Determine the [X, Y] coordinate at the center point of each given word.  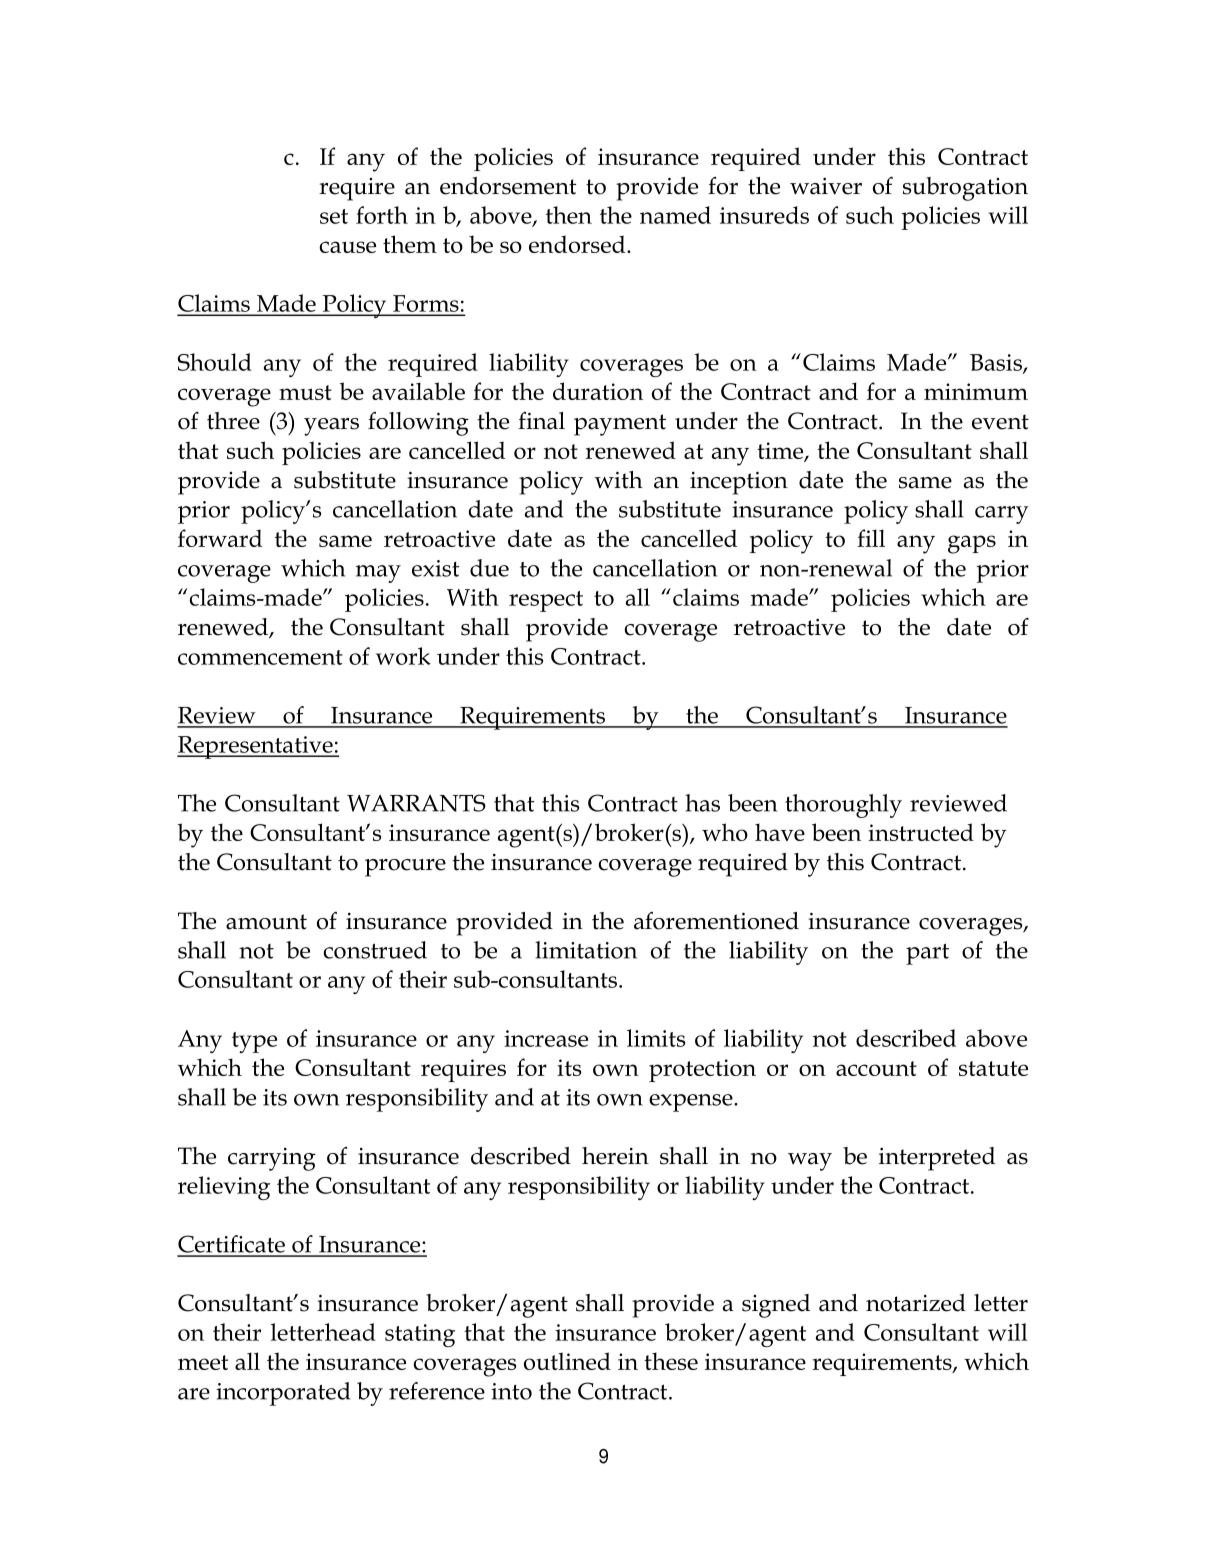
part [927, 954]
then [569, 215]
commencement [260, 657]
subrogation [965, 189]
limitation [586, 950]
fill [871, 538]
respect [546, 601]
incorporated [283, 1394]
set [334, 216]
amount [266, 922]
